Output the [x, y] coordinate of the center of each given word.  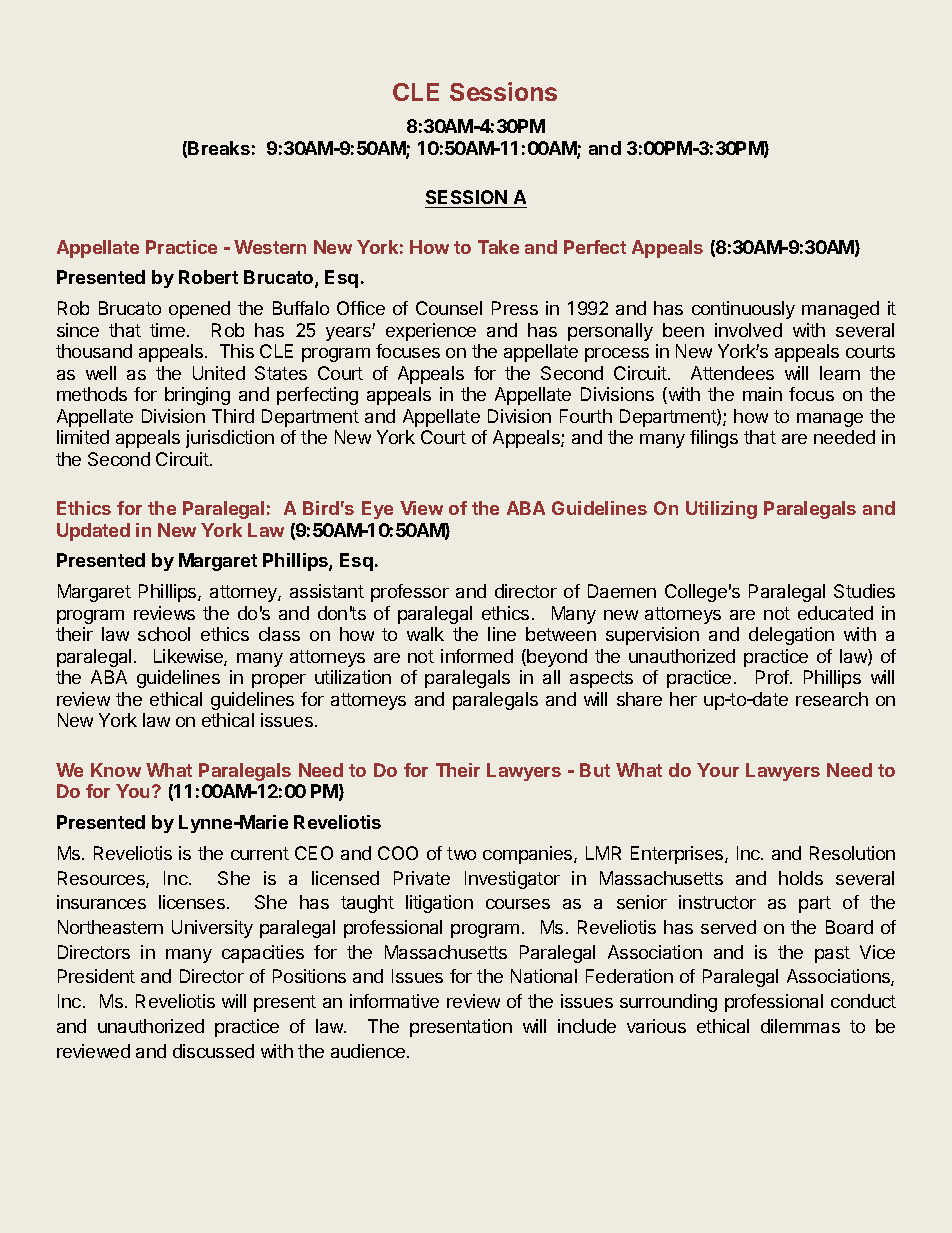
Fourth [586, 416]
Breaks [219, 148]
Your [718, 770]
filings [714, 439]
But [595, 770]
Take [498, 247]
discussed [213, 1051]
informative [394, 1001]
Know [116, 770]
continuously [743, 310]
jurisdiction [230, 439]
